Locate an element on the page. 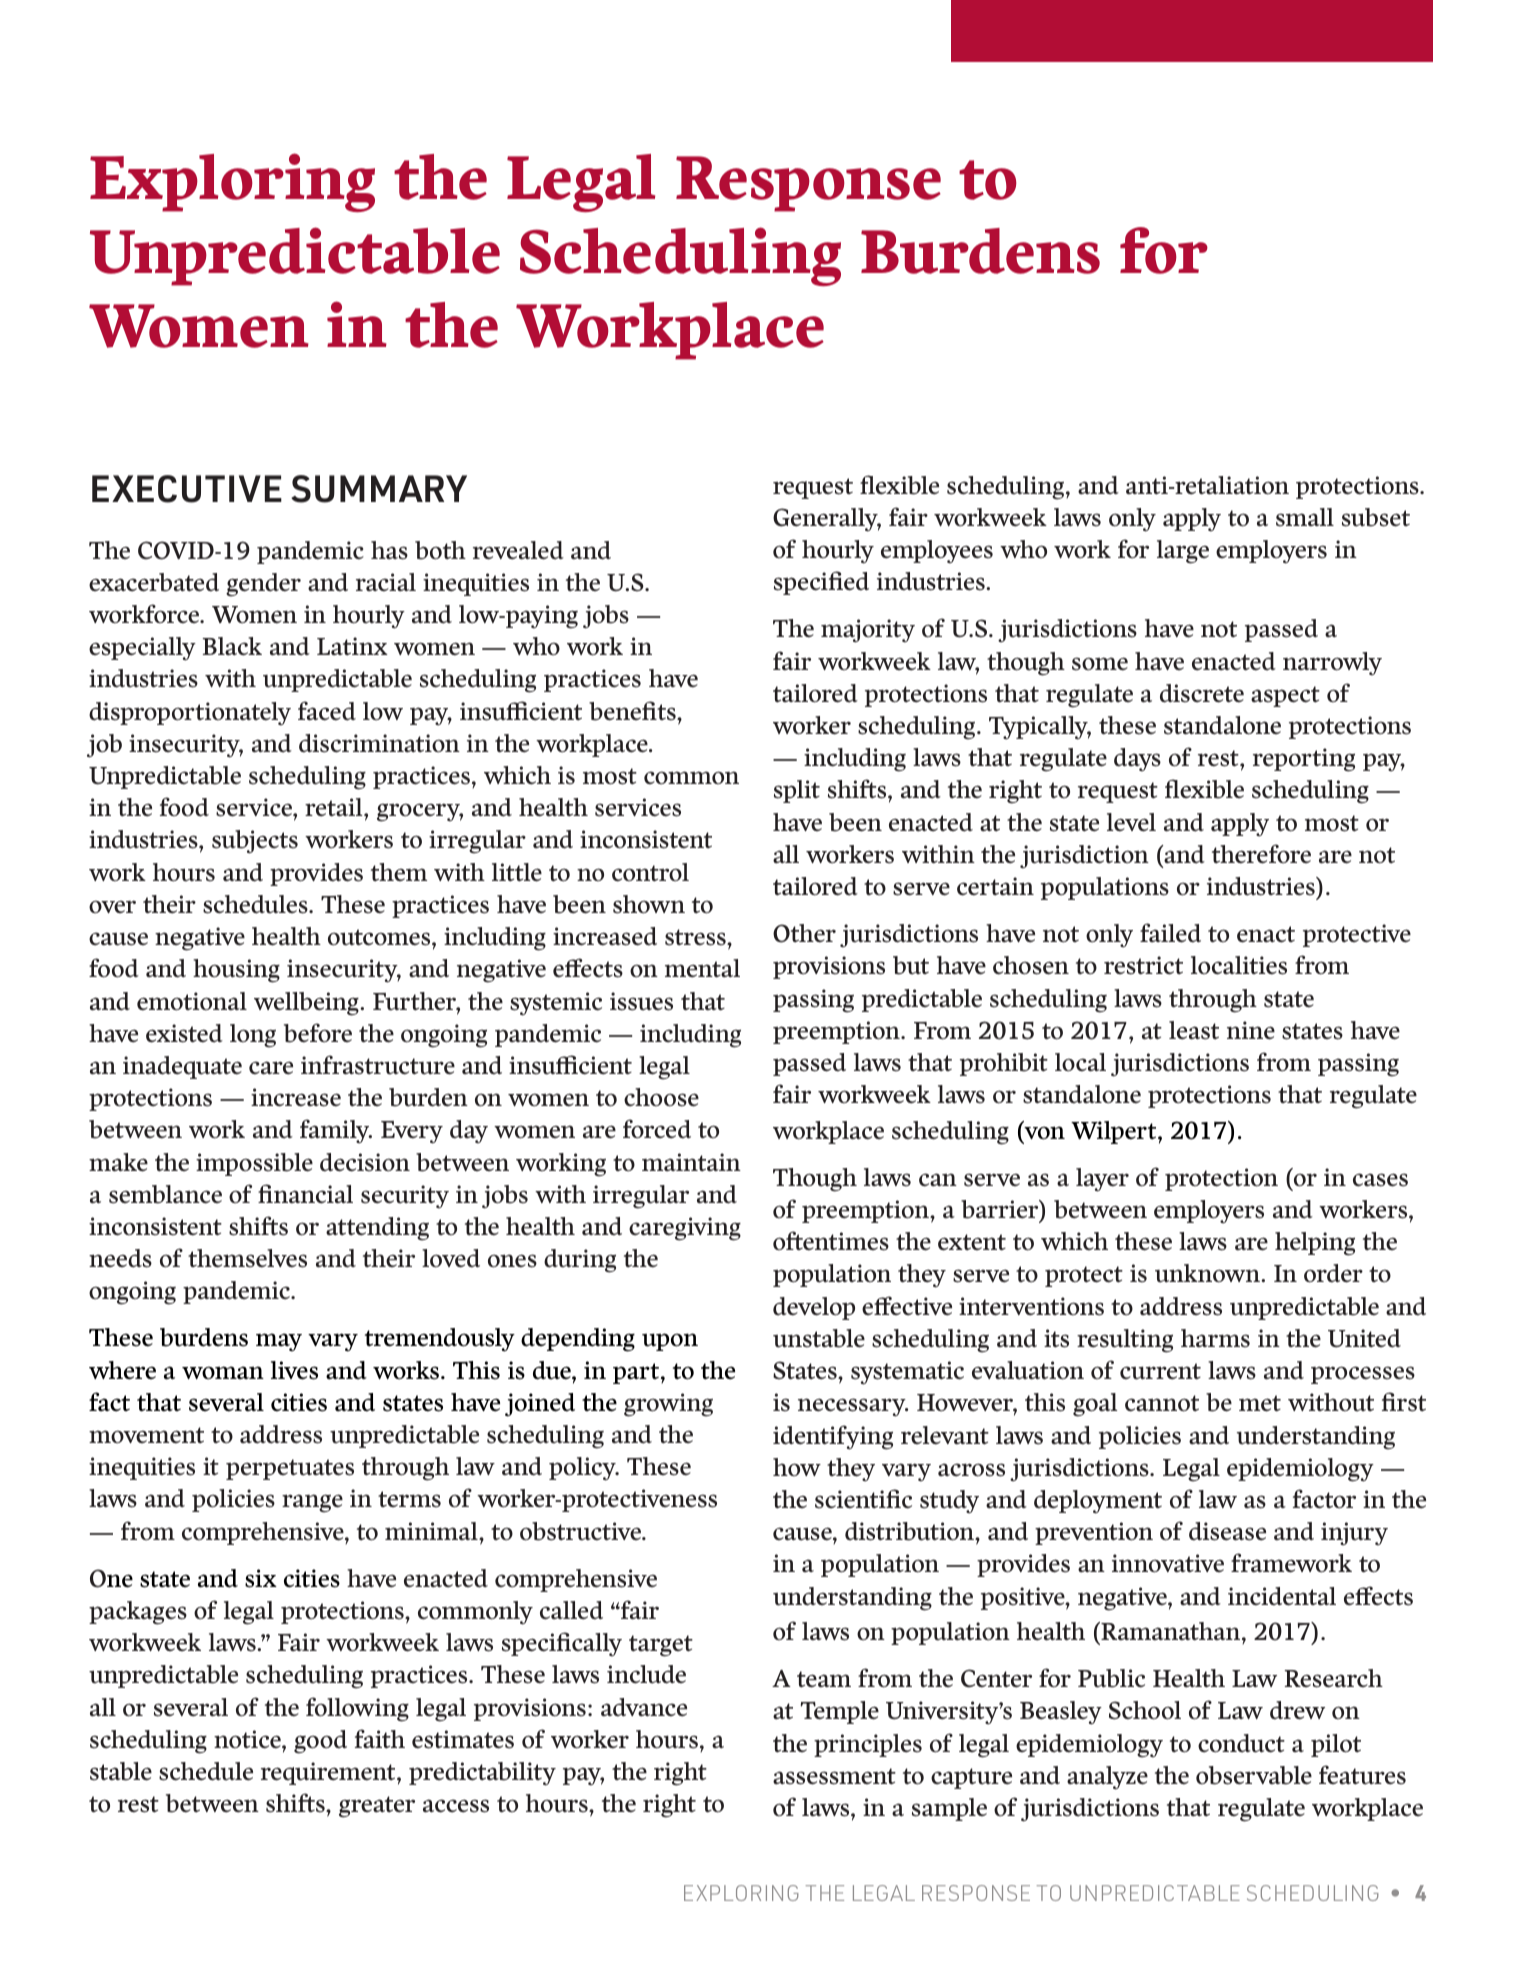 Image resolution: width=1516 pixels, height=1962 pixels. small is located at coordinates (1305, 517).
